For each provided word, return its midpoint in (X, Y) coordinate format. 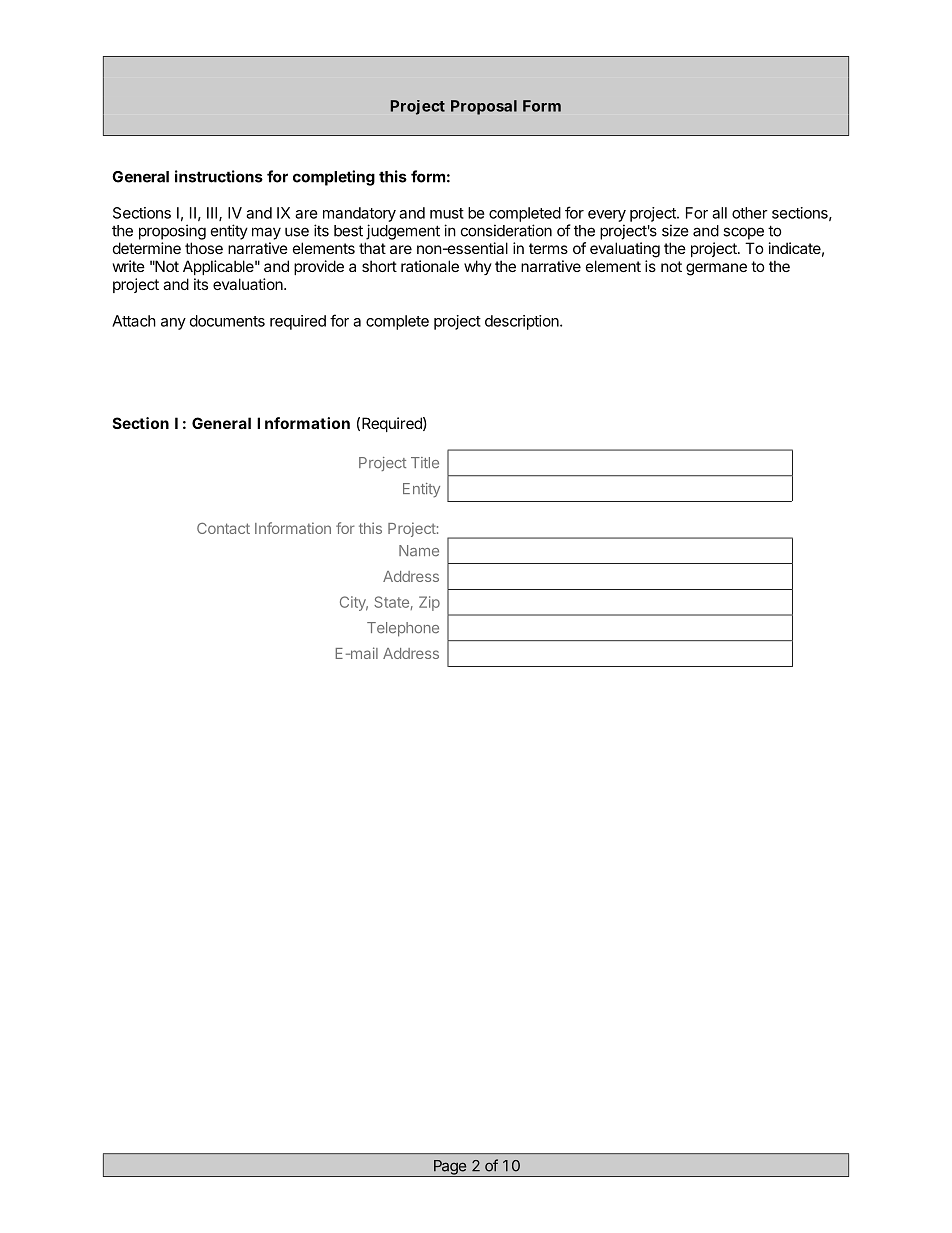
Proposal (484, 107)
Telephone (403, 629)
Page (450, 1168)
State (391, 602)
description (523, 322)
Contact (223, 528)
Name (419, 551)
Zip (429, 603)
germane (716, 269)
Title (425, 462)
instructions (219, 176)
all (719, 213)
